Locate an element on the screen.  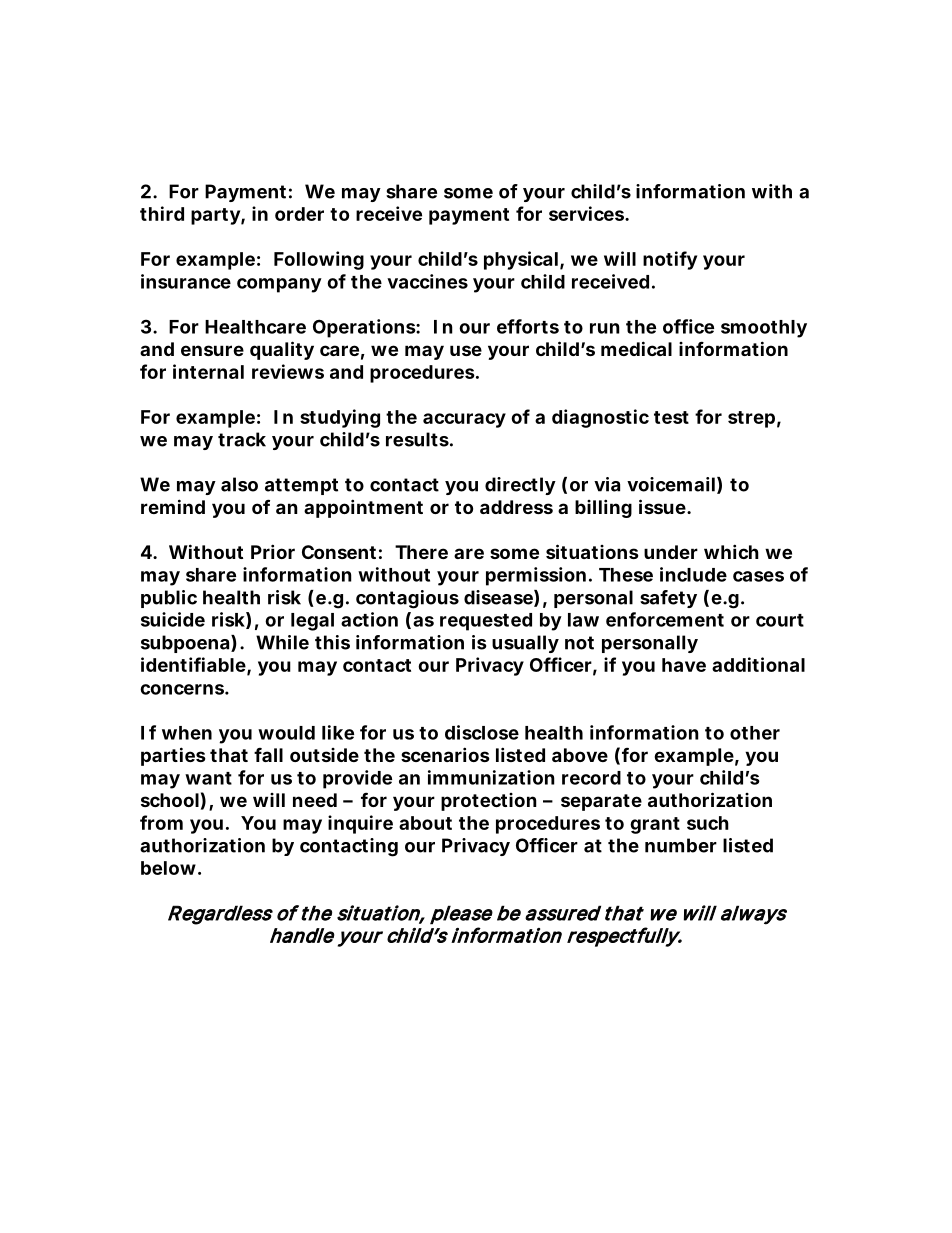
have is located at coordinates (684, 665).
